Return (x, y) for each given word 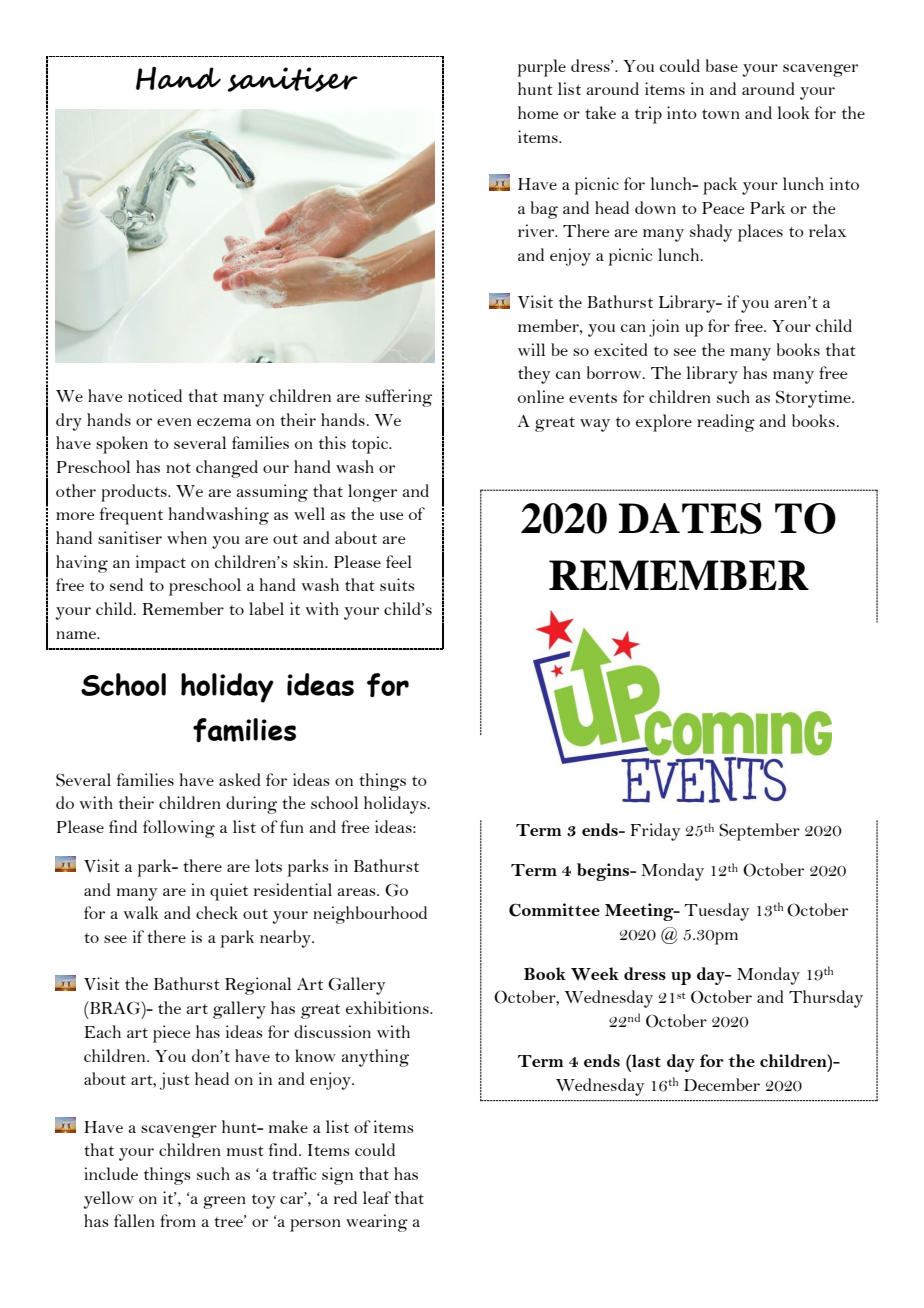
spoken (122, 445)
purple (541, 68)
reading (726, 423)
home (538, 112)
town (721, 114)
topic (371, 445)
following (179, 829)
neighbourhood (370, 915)
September (759, 832)
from (178, 1220)
